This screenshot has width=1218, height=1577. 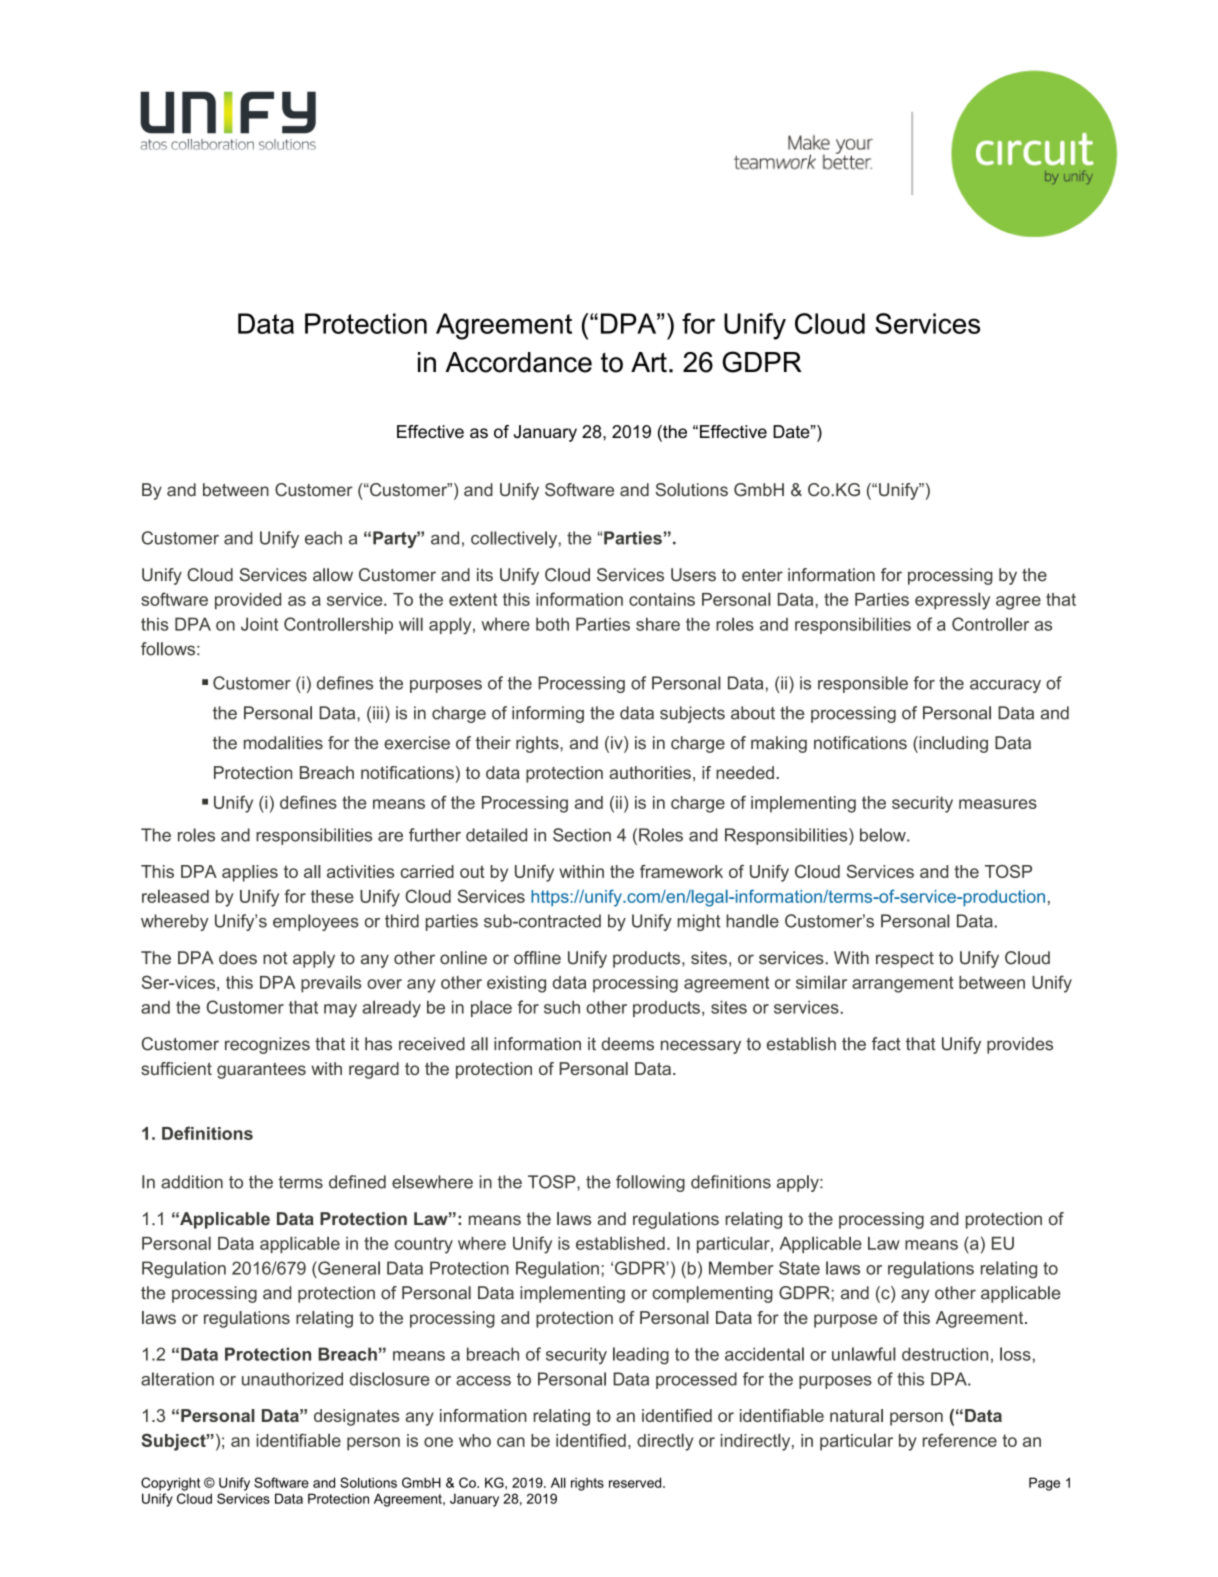 What do you see at coordinates (905, 960) in the screenshot?
I see `respect` at bounding box center [905, 960].
